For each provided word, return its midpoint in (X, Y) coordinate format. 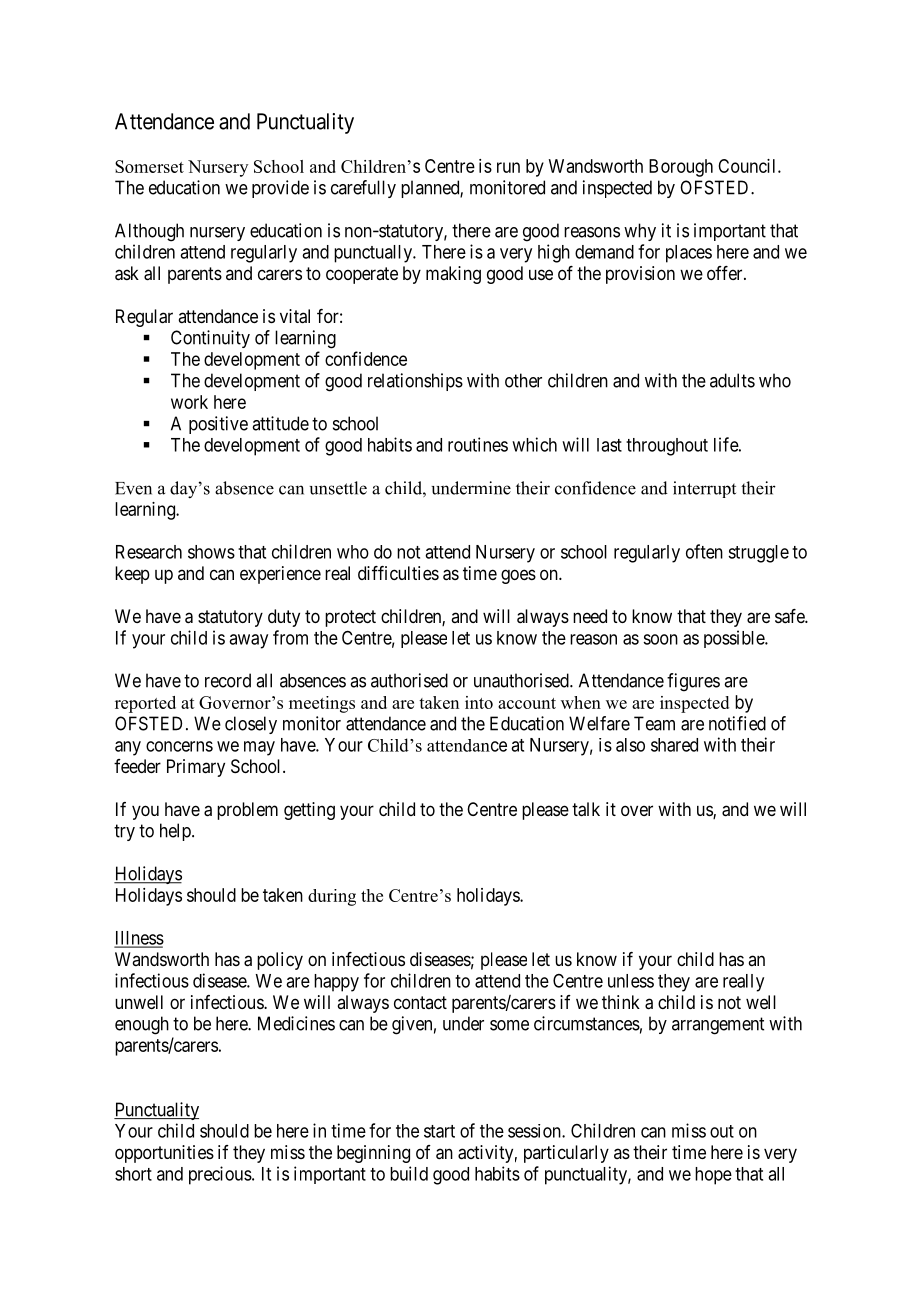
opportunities (164, 1154)
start (439, 1131)
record (228, 680)
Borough (681, 168)
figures (693, 682)
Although (149, 232)
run (508, 167)
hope (713, 1176)
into (479, 702)
